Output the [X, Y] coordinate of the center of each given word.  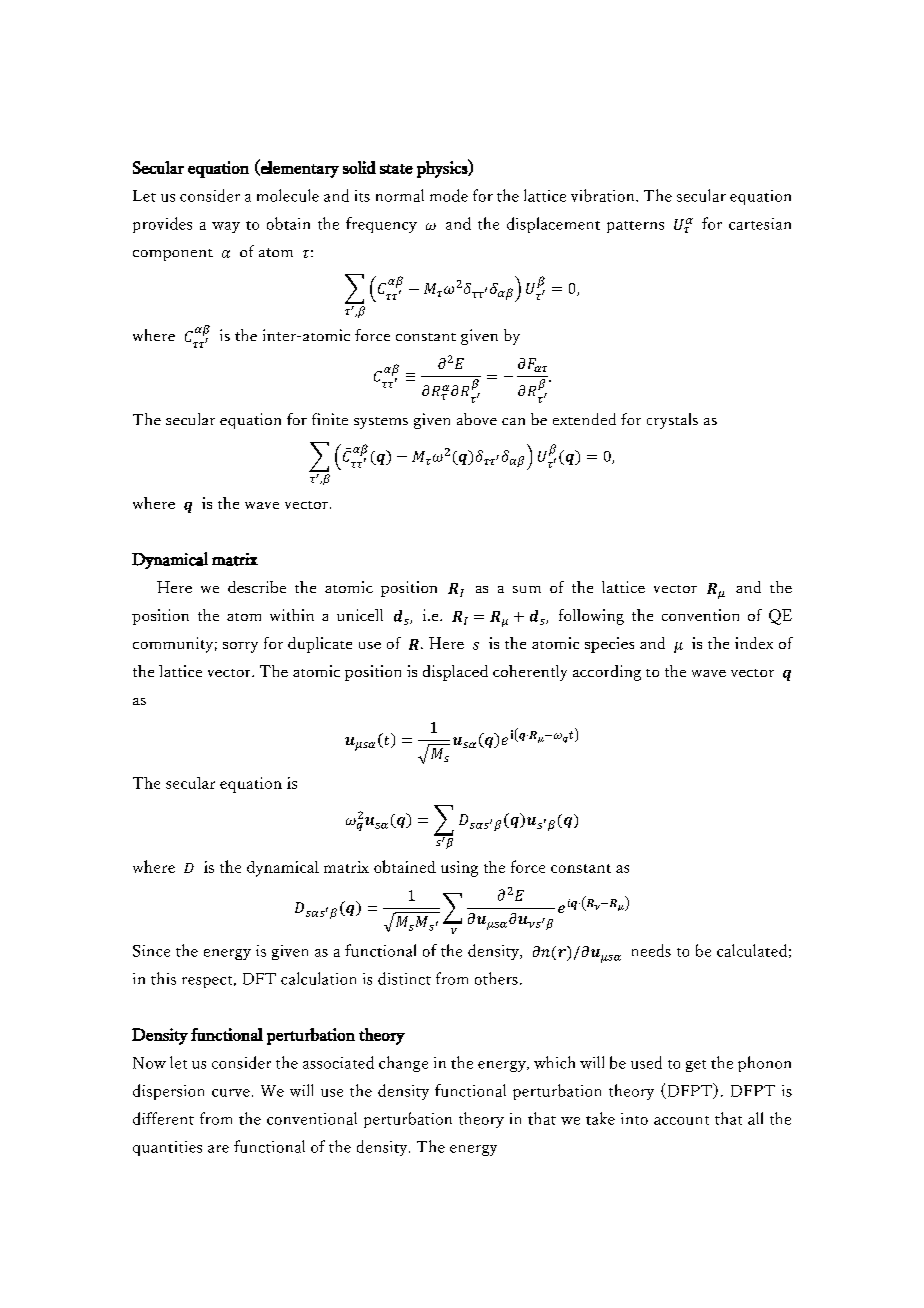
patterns [635, 227]
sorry [240, 647]
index [754, 643]
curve [231, 1093]
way [226, 227]
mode [449, 195]
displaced [455, 673]
